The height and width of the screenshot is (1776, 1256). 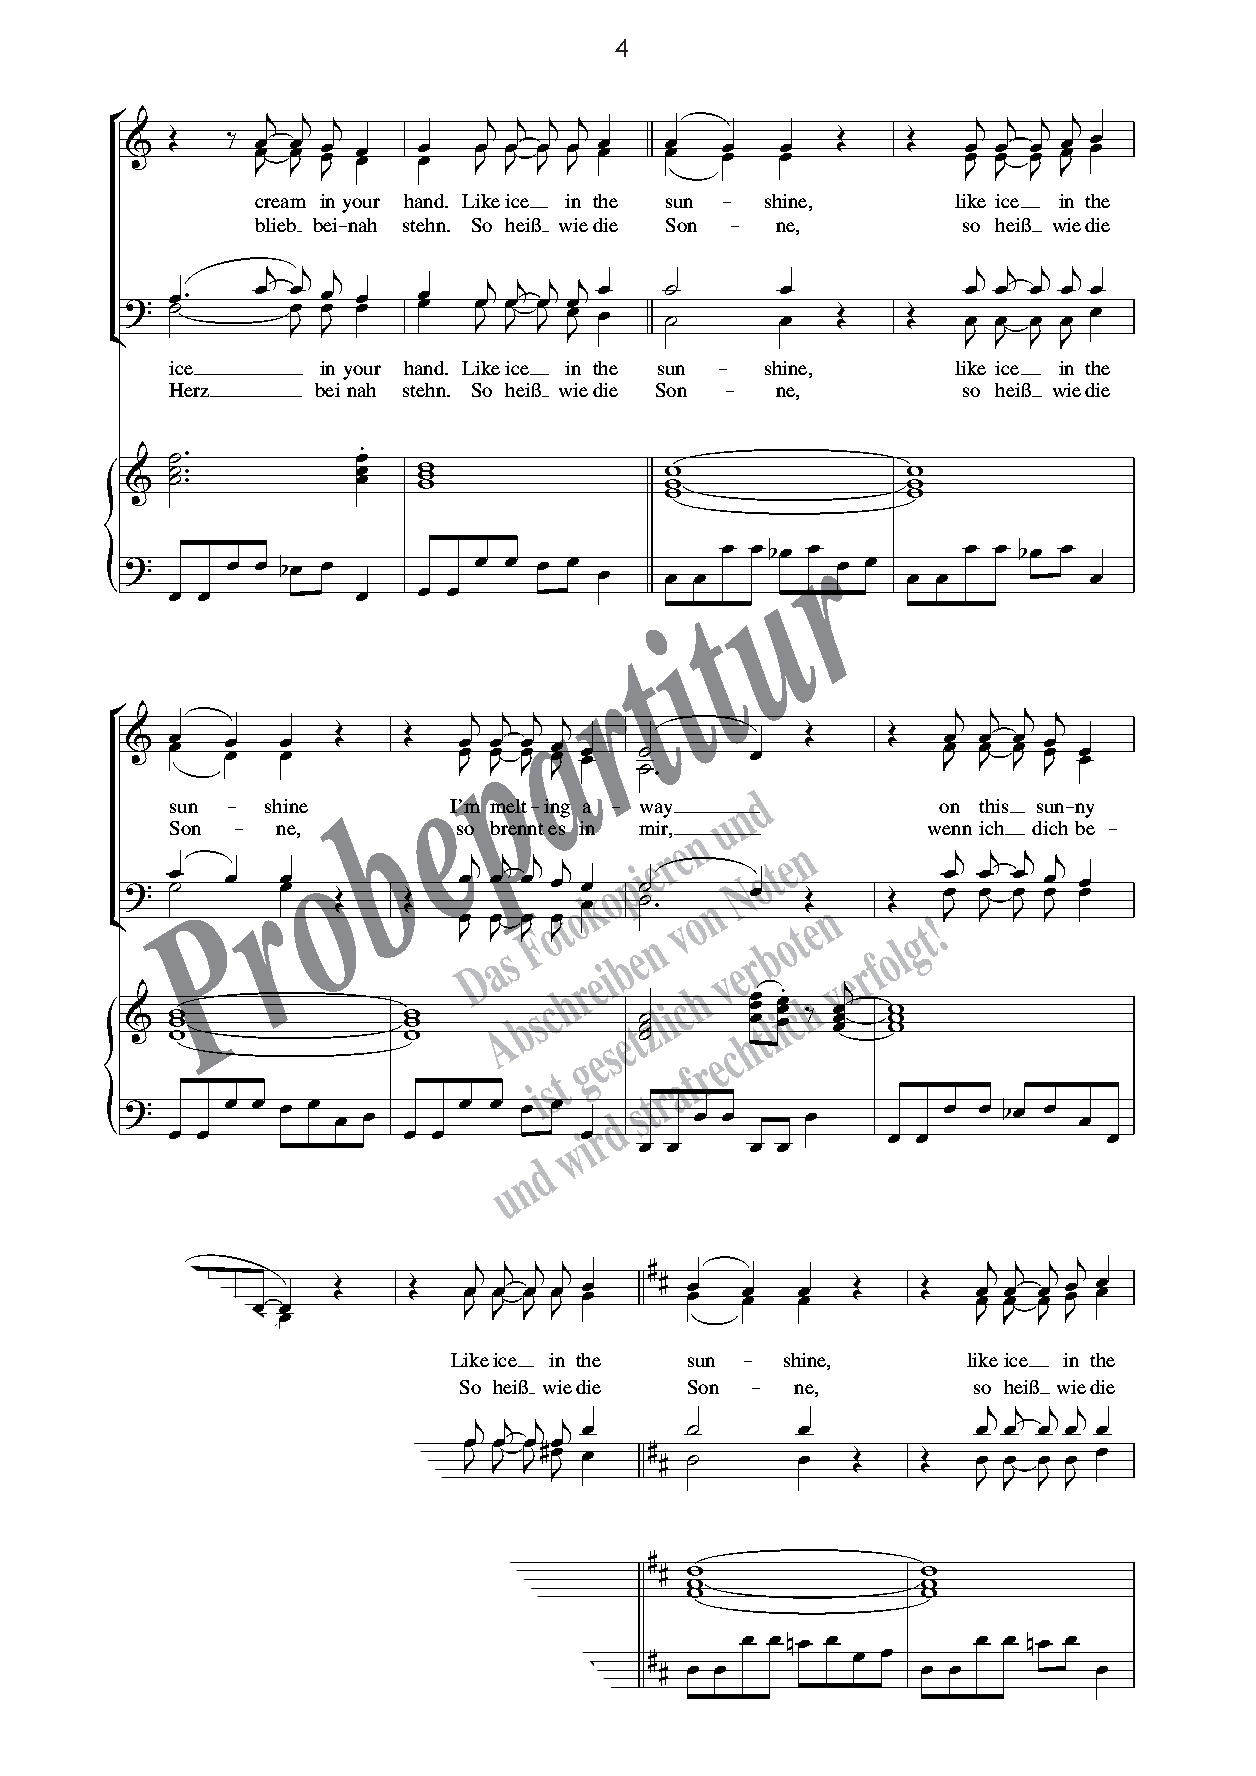 I want to click on dich, so click(x=1050, y=828).
